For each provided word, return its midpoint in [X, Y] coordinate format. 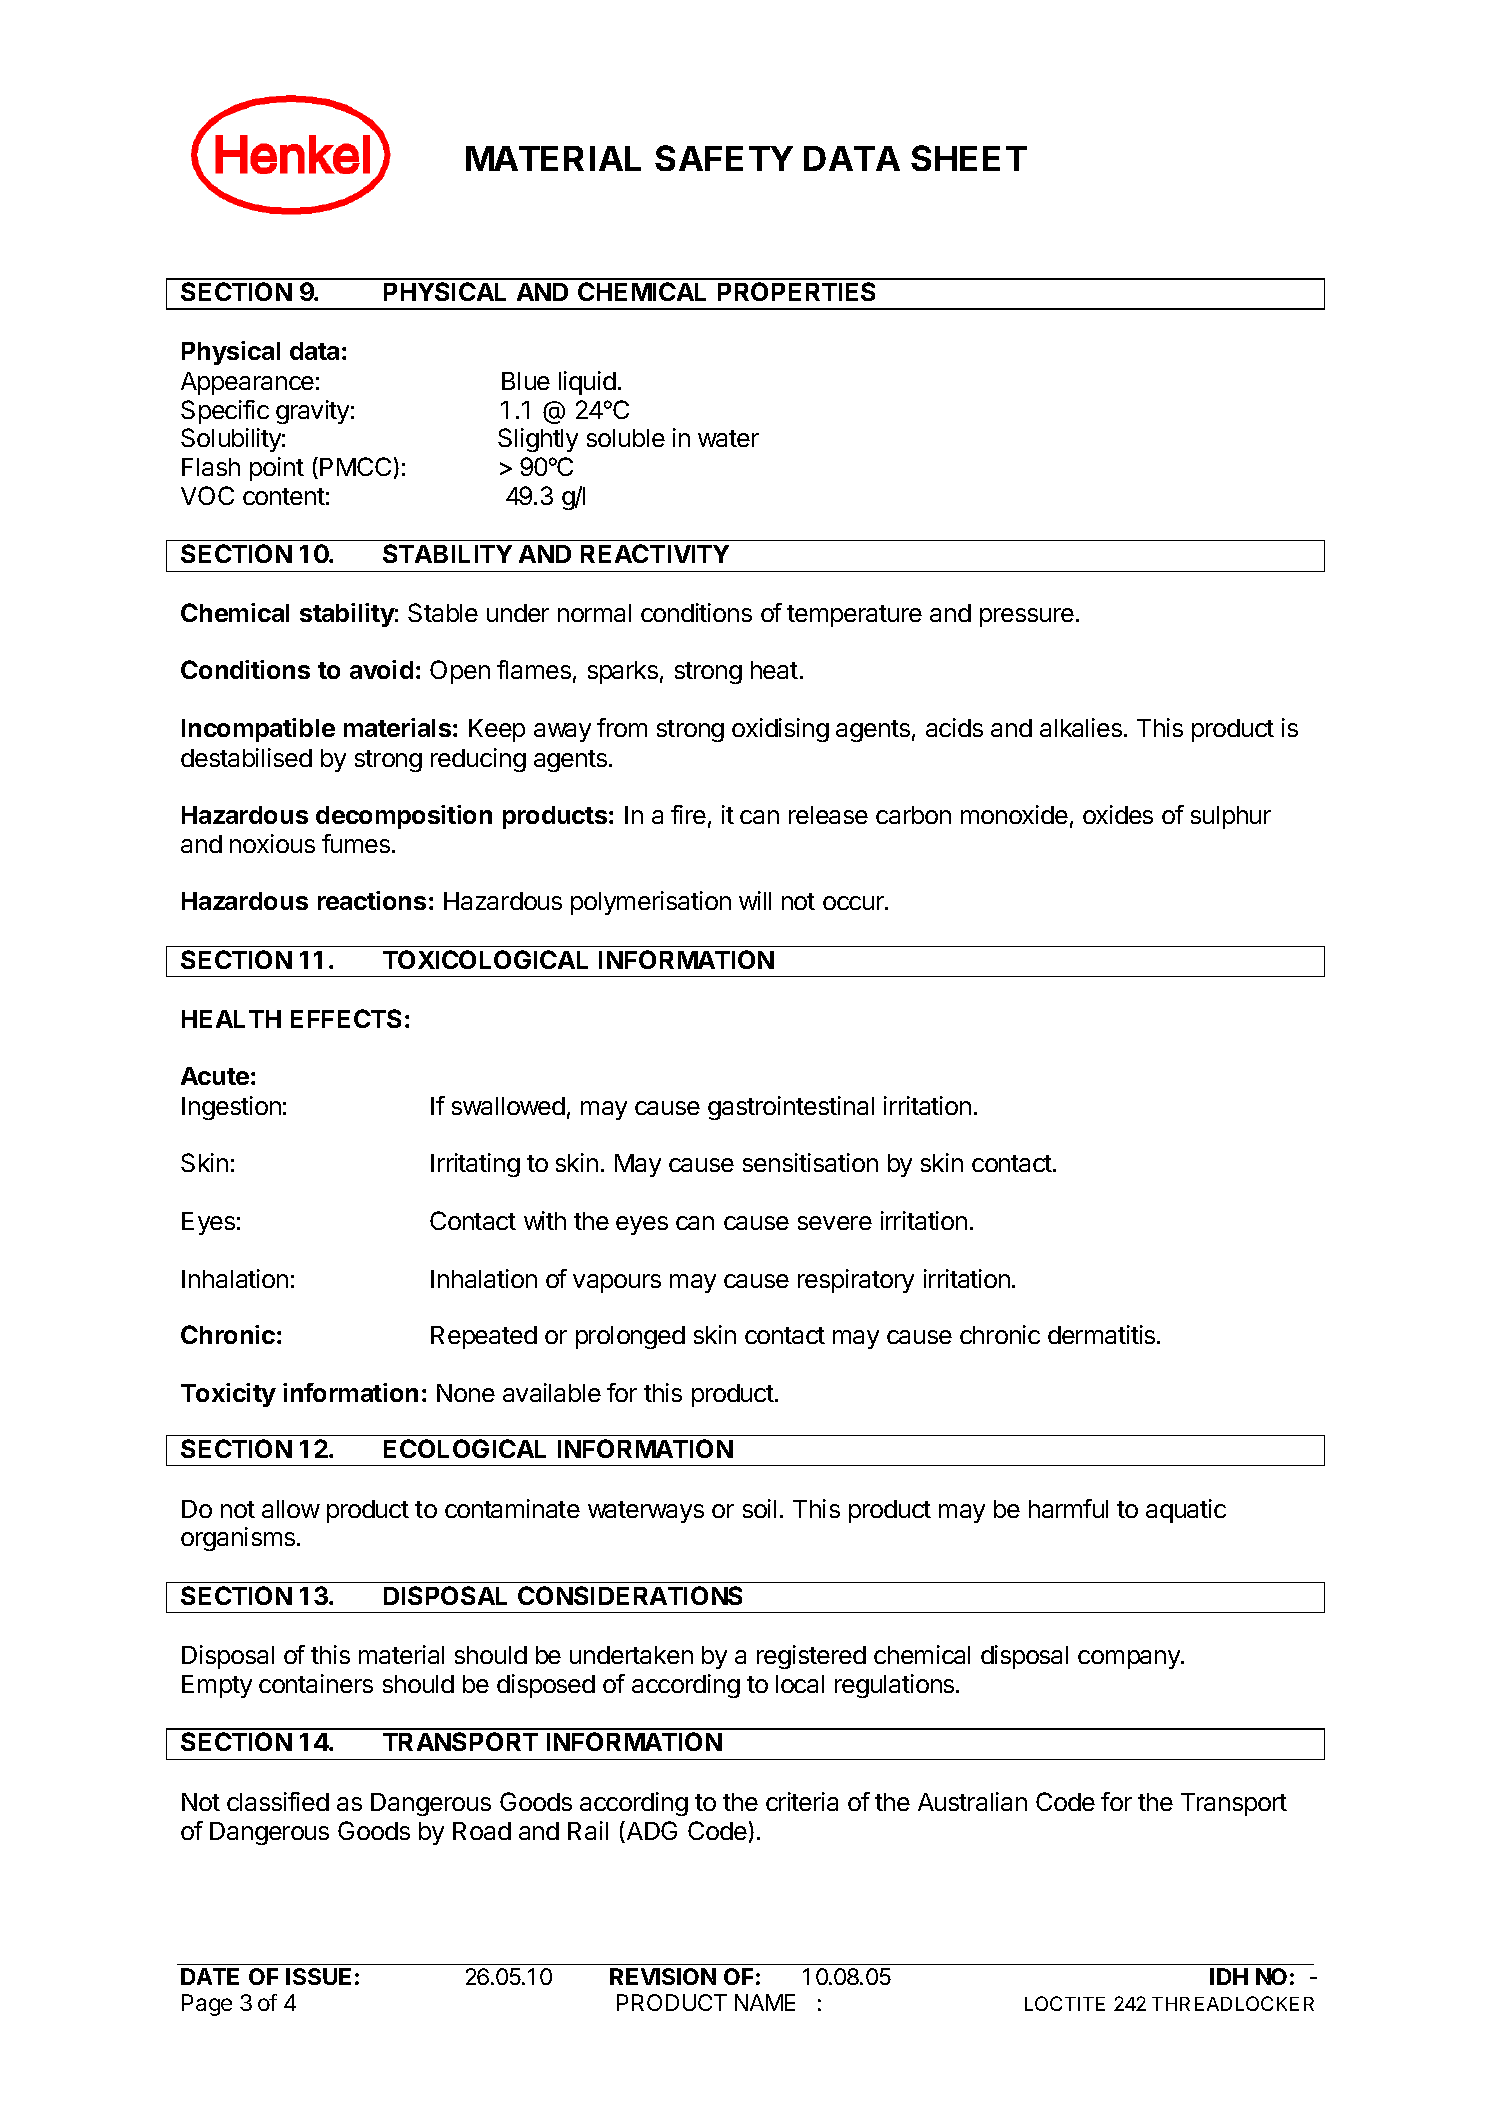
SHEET [969, 158]
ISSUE [318, 1976]
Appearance [247, 383]
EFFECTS [346, 1018]
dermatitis [1103, 1334]
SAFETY [724, 158]
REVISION [663, 1976]
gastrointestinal [791, 1108]
